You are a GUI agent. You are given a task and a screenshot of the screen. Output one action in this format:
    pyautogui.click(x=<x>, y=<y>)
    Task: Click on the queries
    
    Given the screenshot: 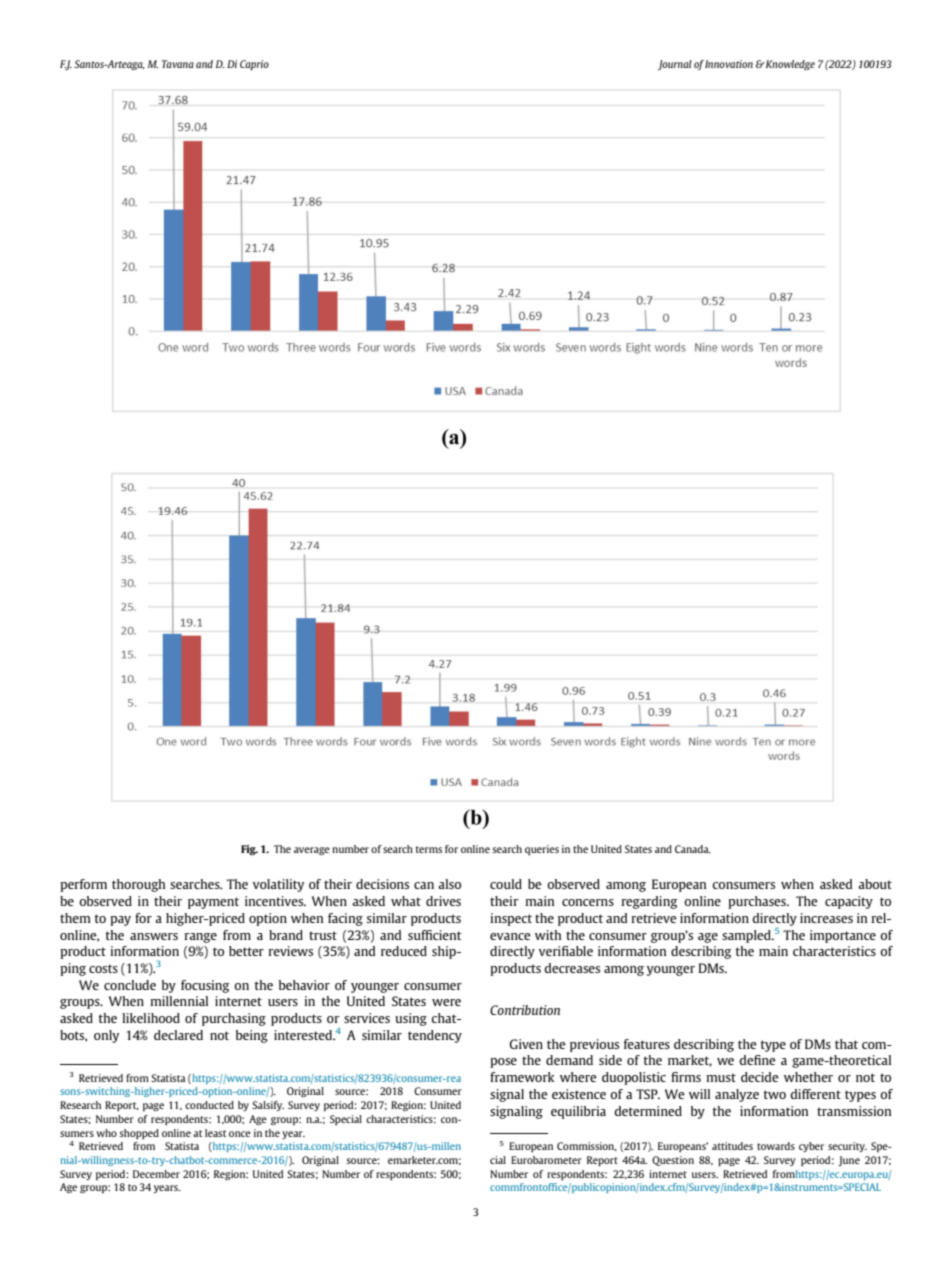 What is the action you would take?
    pyautogui.click(x=542, y=850)
